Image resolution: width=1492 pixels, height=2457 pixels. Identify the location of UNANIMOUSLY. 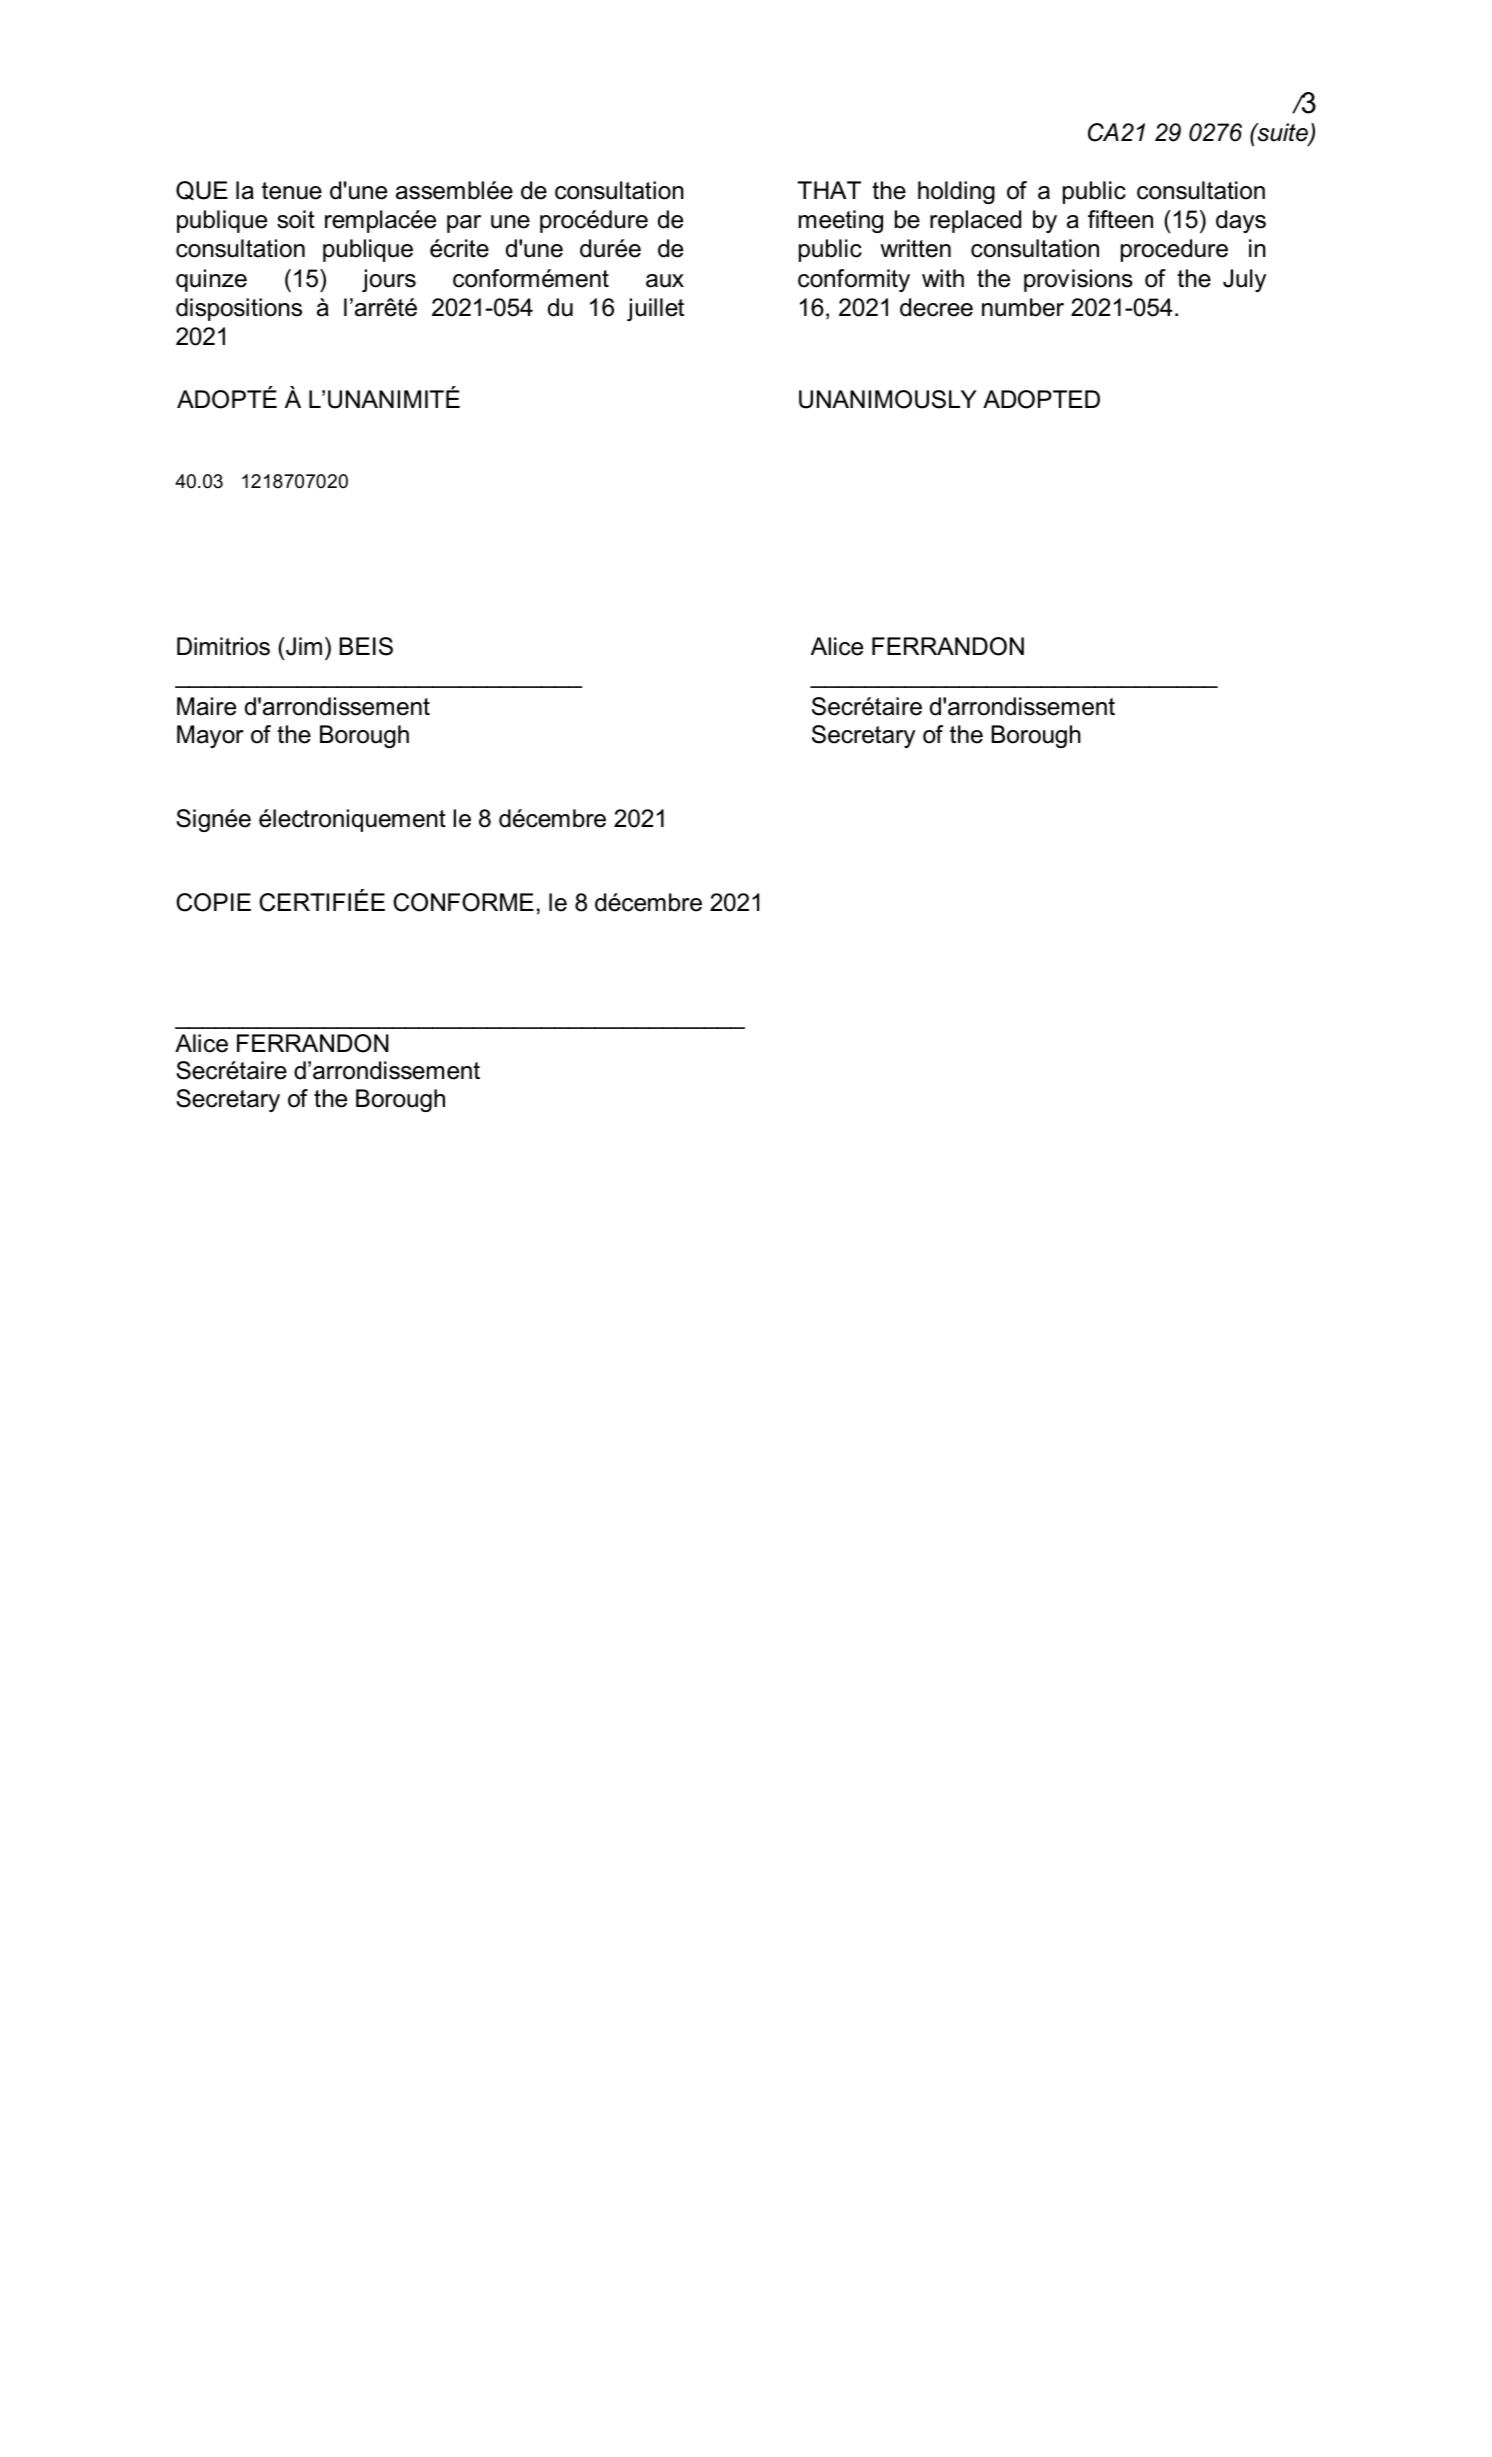
(888, 399).
